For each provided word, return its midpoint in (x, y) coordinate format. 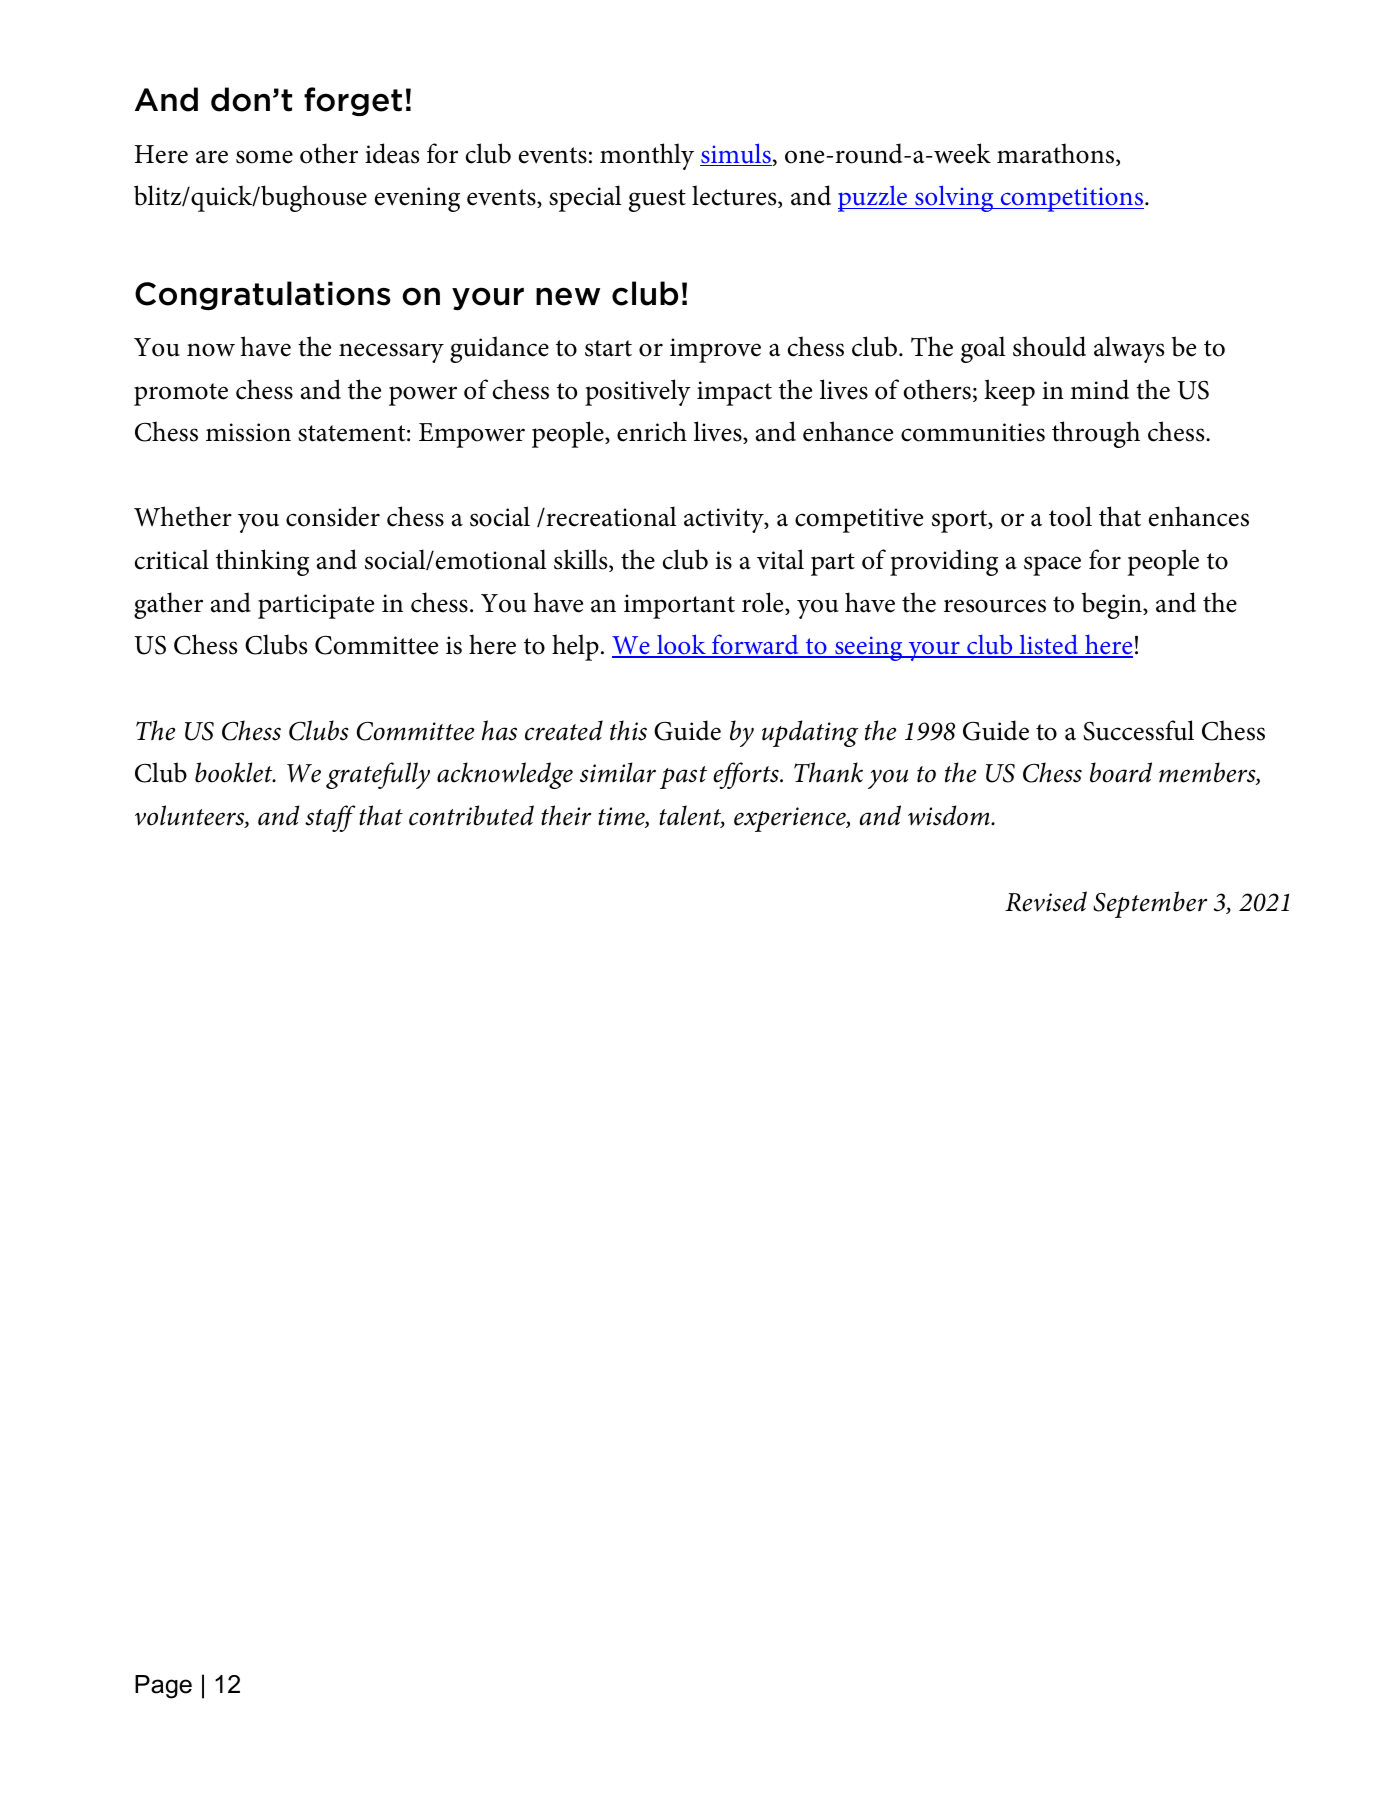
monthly (647, 156)
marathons (1057, 154)
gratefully (378, 775)
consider (333, 516)
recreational (610, 516)
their (566, 815)
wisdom (950, 815)
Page (163, 1687)
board (1121, 772)
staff (330, 818)
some (264, 157)
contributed (471, 815)
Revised (1046, 901)
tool (1070, 516)
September (1150, 904)
